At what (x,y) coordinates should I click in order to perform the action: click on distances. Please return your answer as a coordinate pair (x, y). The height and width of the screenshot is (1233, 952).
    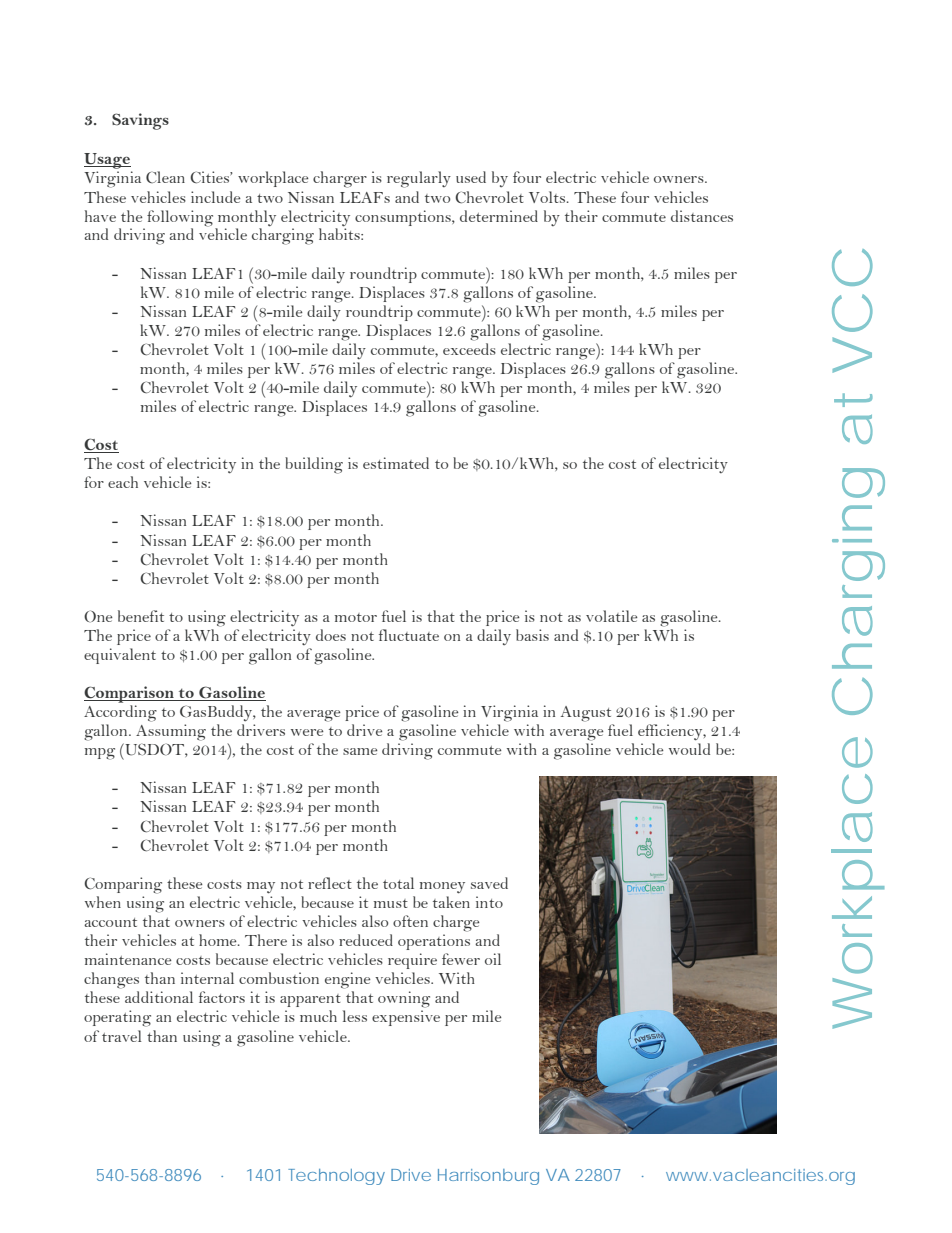
    Looking at the image, I should click on (702, 216).
